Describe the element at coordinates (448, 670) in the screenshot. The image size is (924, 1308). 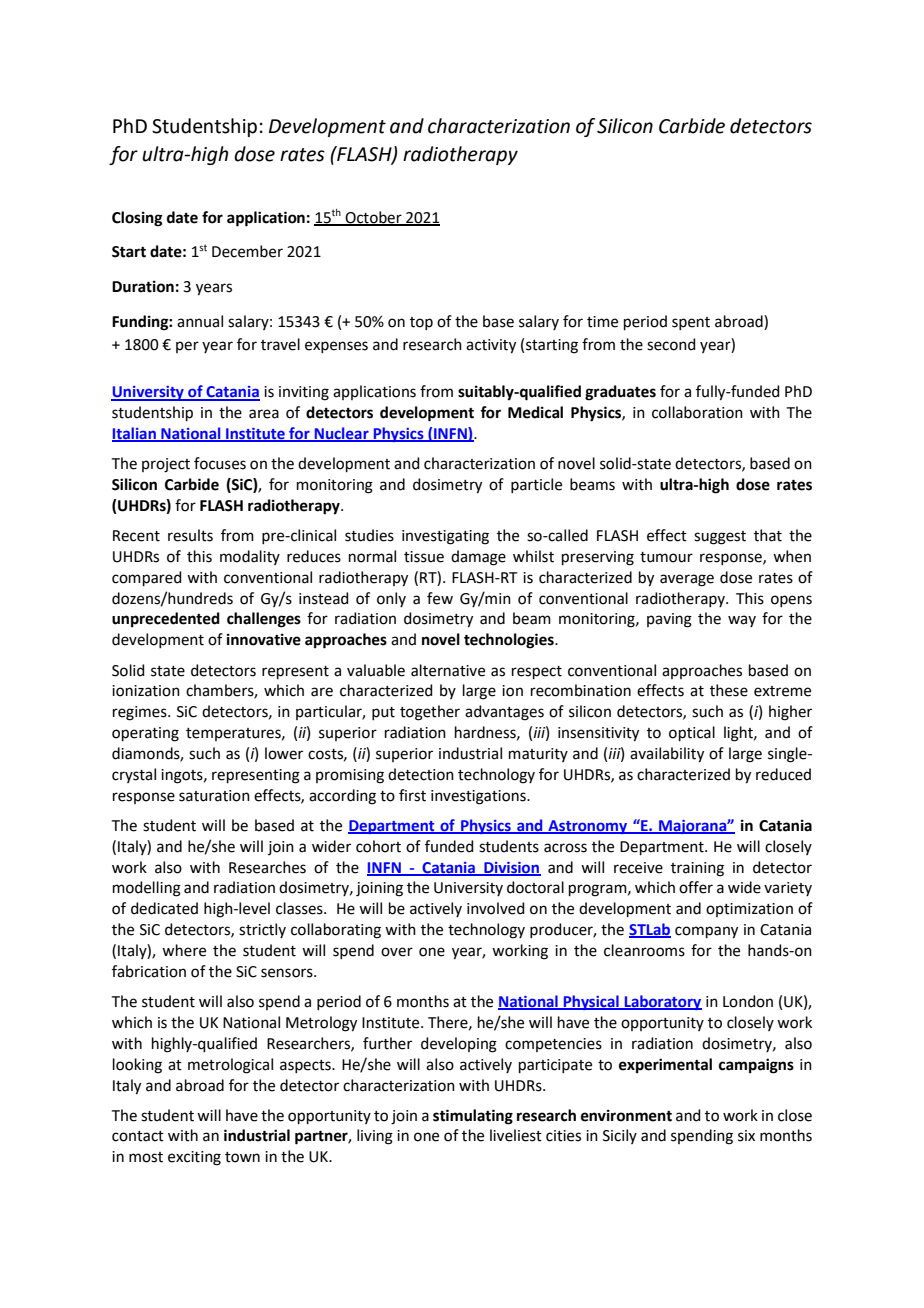
I see `alternative` at that location.
